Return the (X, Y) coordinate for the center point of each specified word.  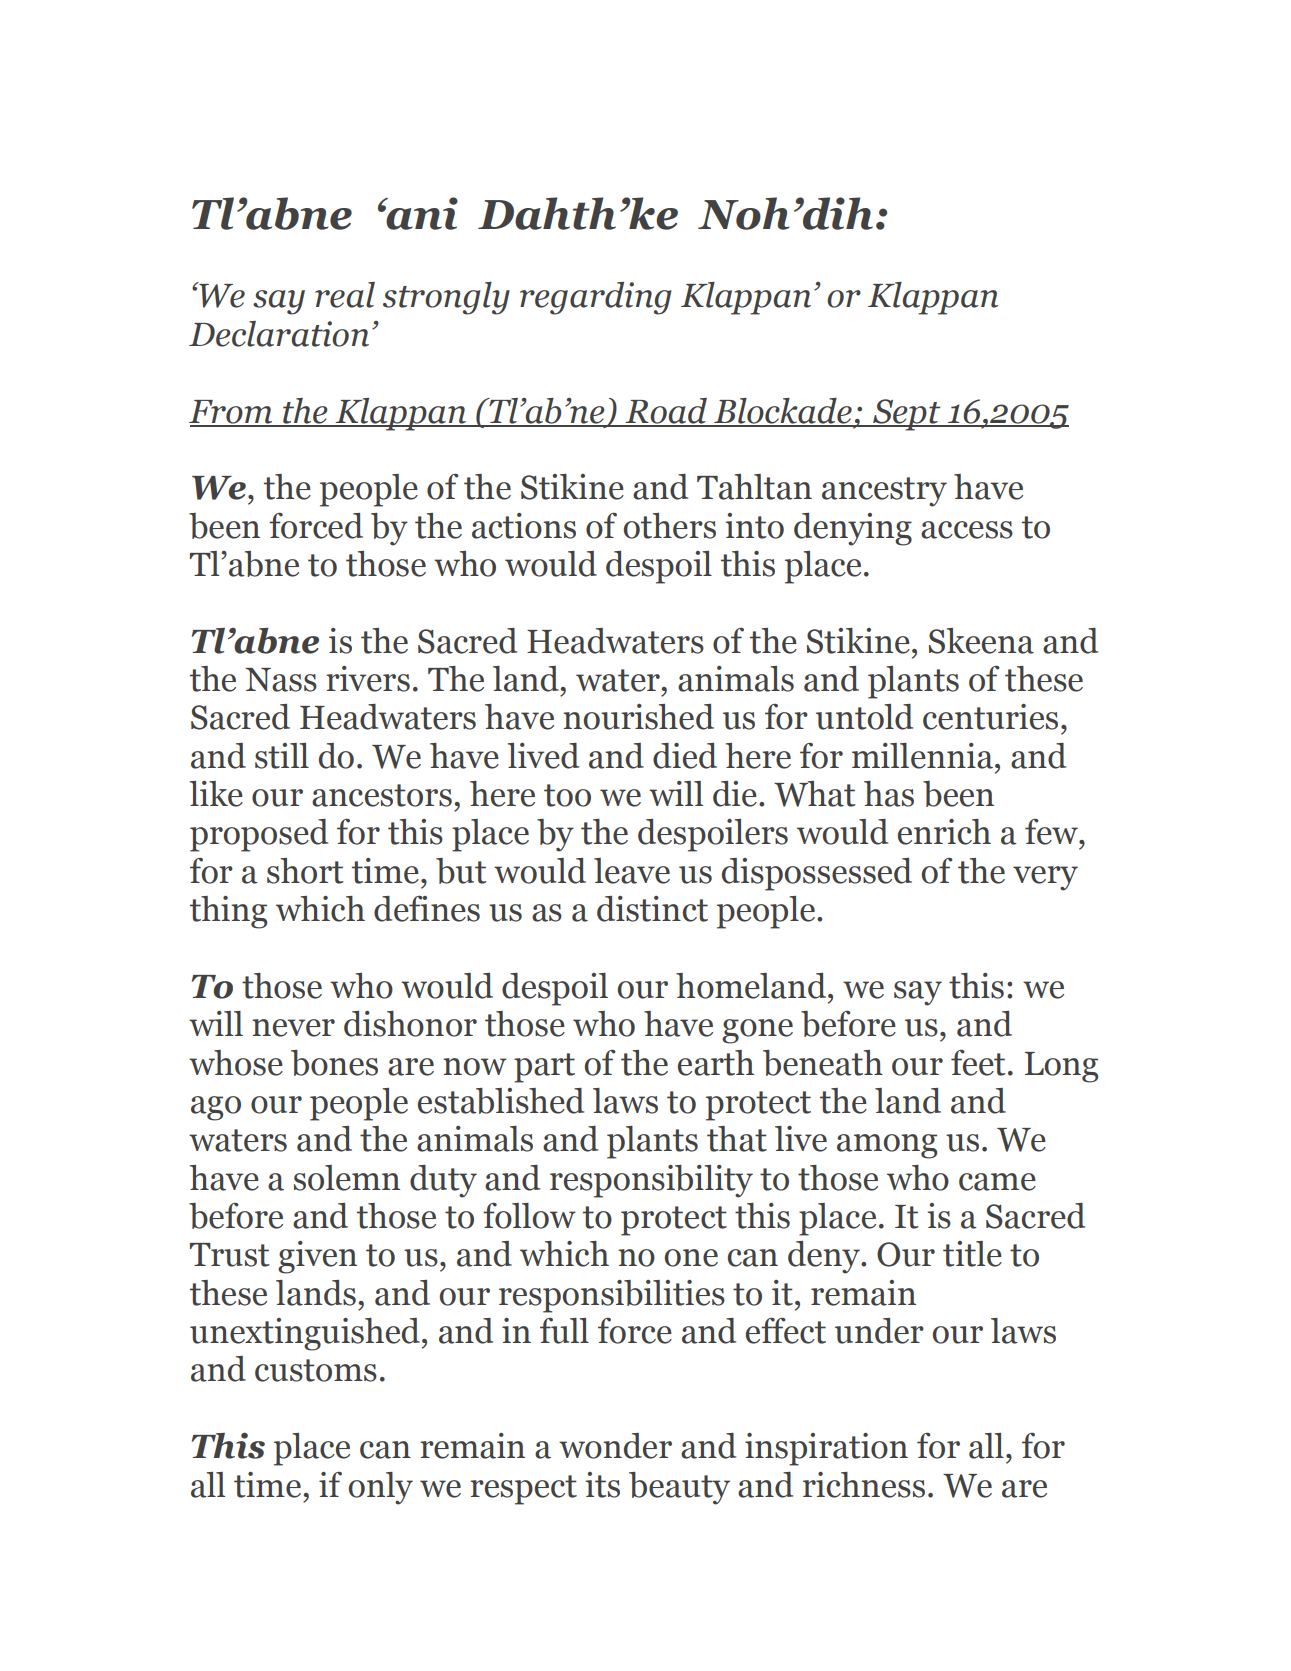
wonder (615, 1446)
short (305, 871)
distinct (652, 909)
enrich (944, 832)
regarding (596, 298)
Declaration (279, 334)
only (381, 1488)
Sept (907, 415)
